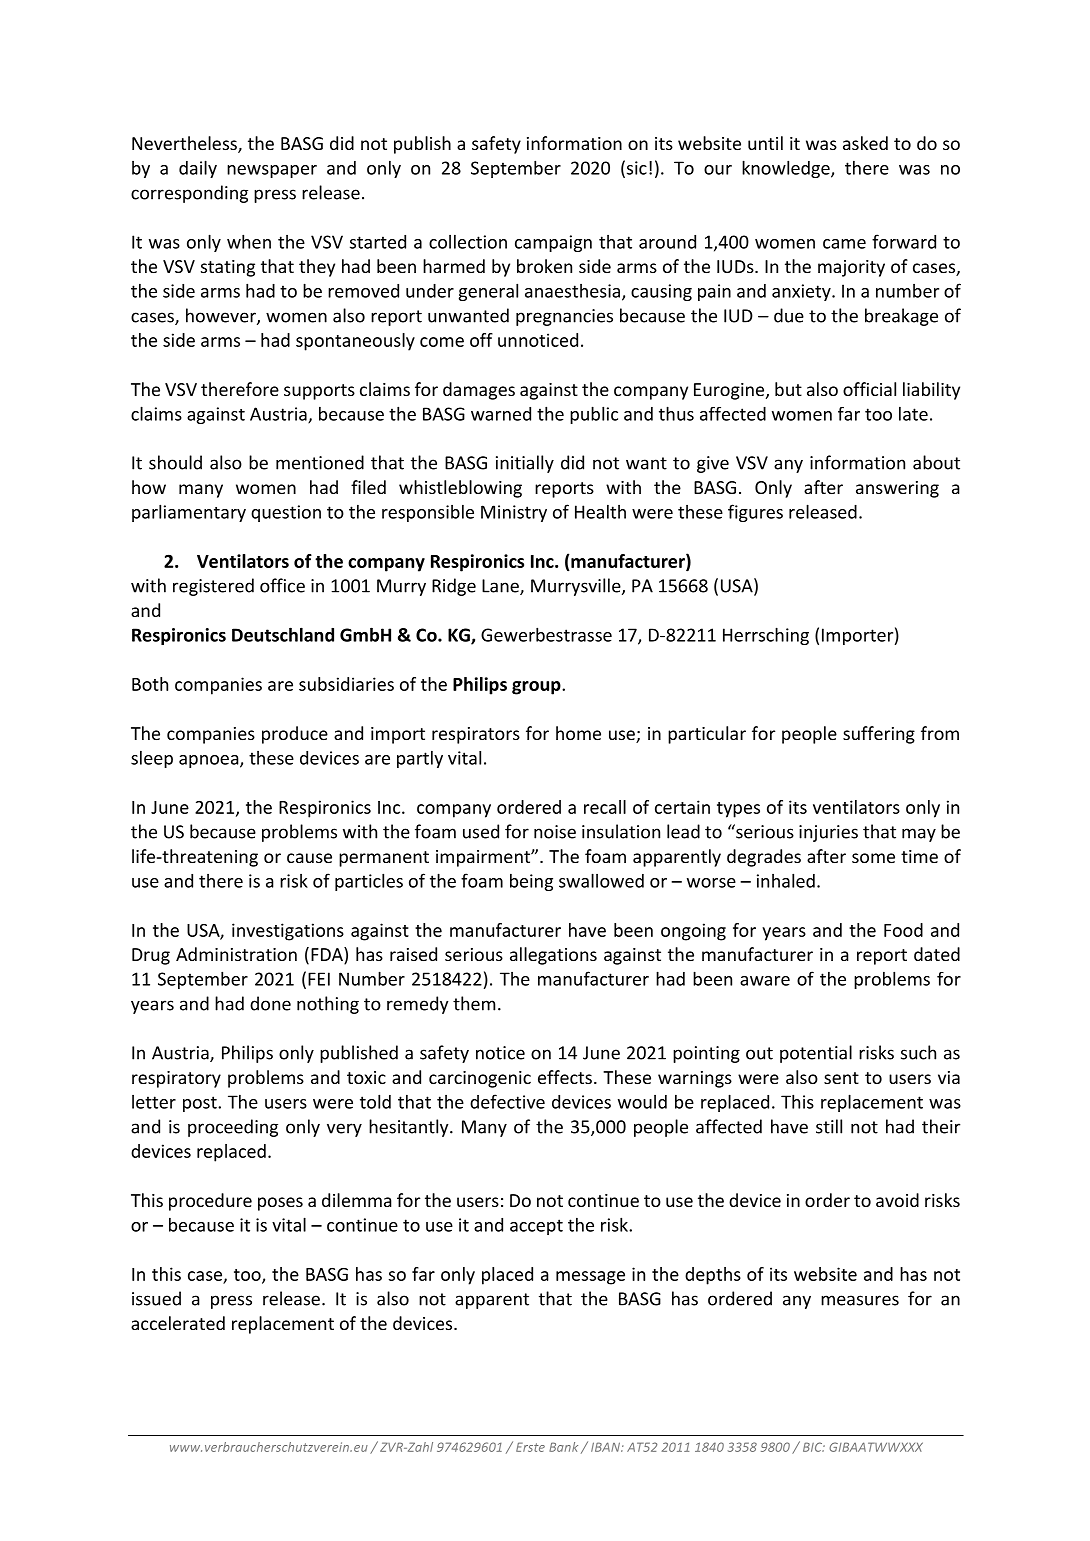 The height and width of the image is (1541, 1090). I want to click on sent, so click(841, 1078).
